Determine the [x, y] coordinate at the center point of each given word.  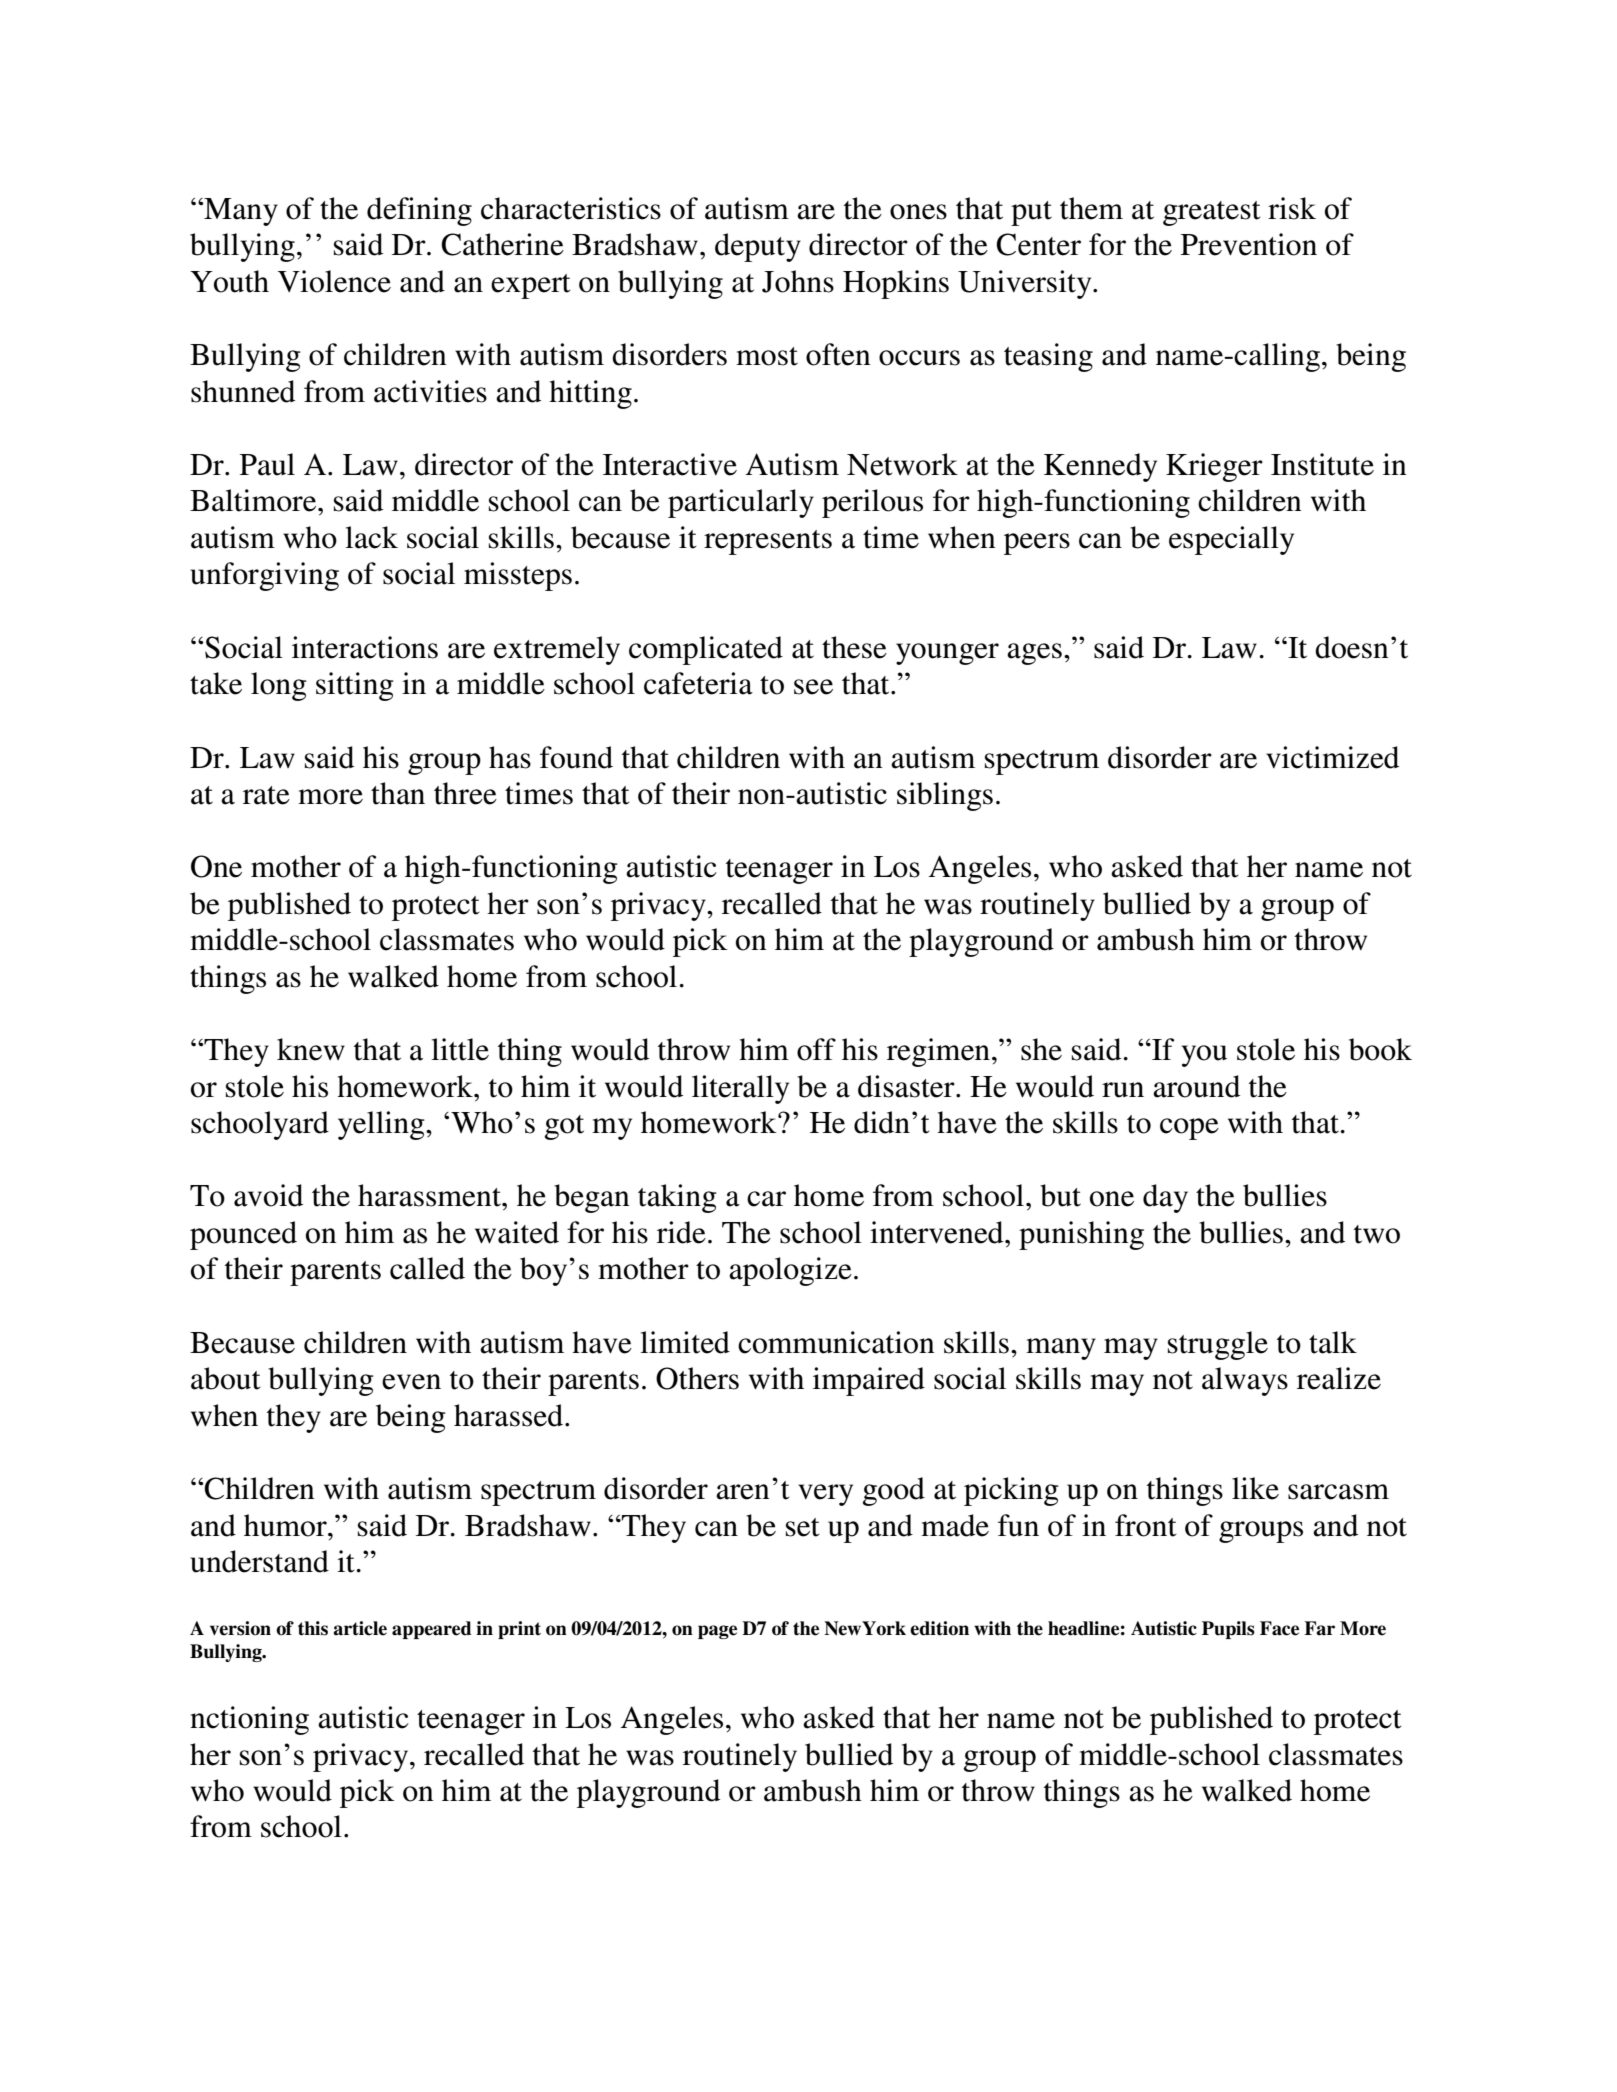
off [816, 1049]
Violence [334, 281]
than [398, 793]
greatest [1212, 213]
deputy [758, 247]
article [360, 1628]
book [1380, 1049]
